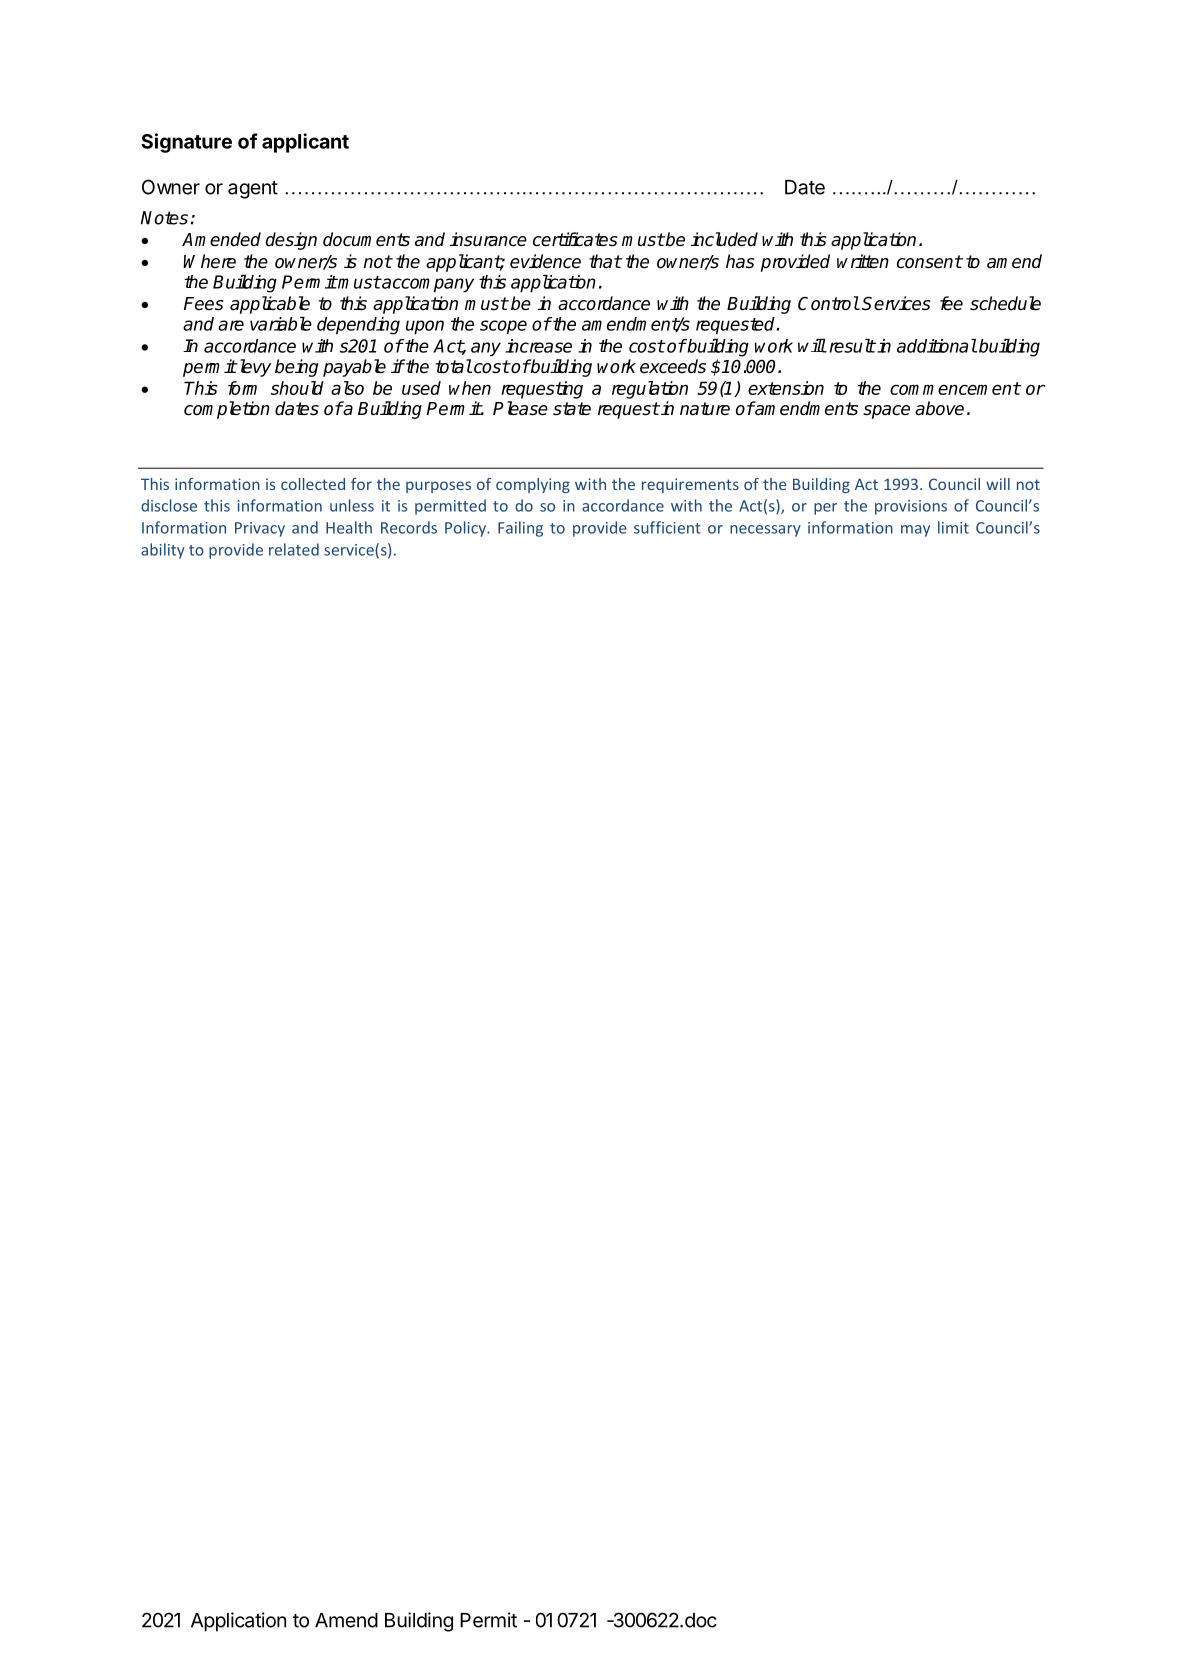  Describe the element at coordinates (260, 529) in the screenshot. I see `Privacy` at that location.
